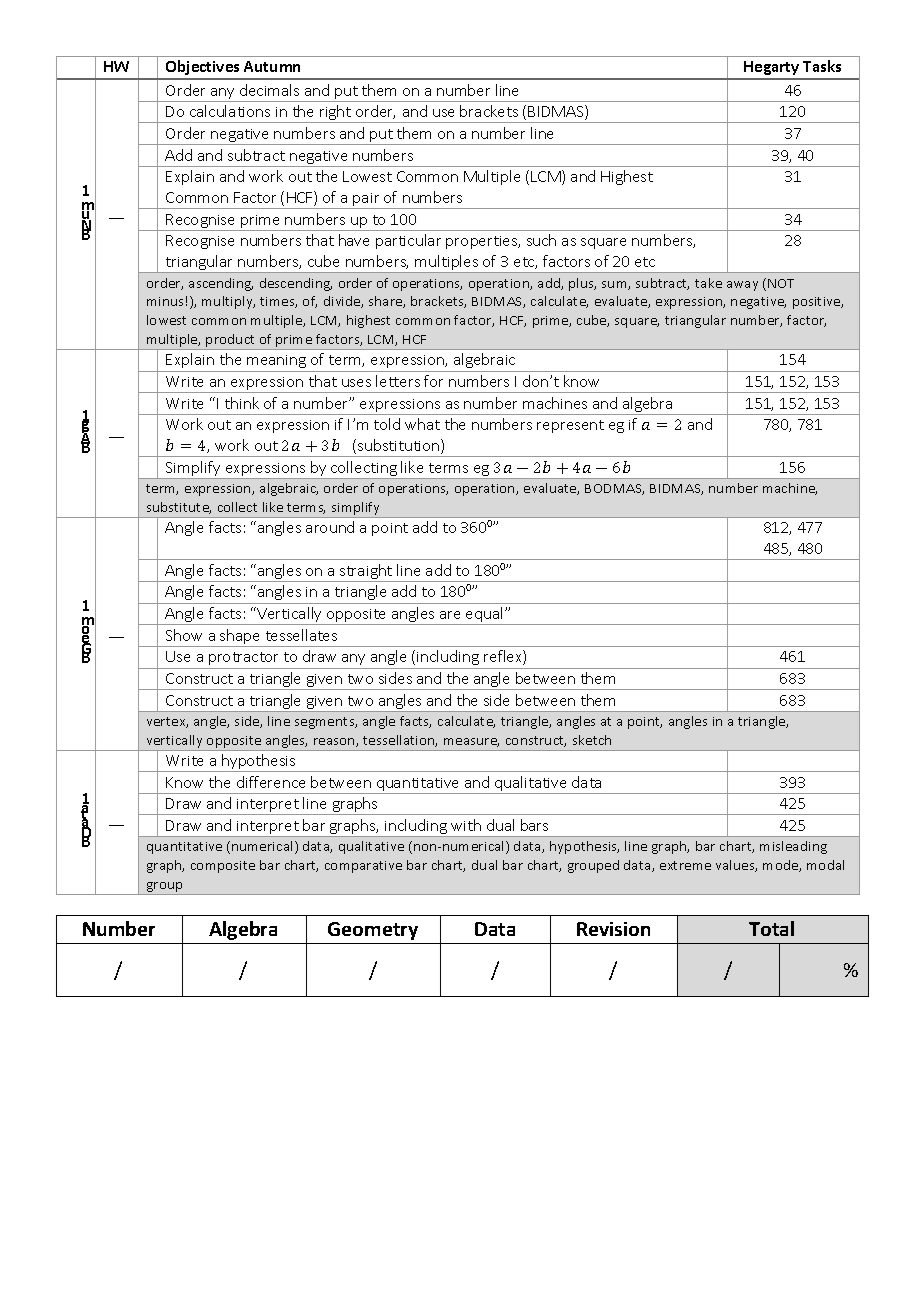 Image resolution: width=924 pixels, height=1308 pixels. What do you see at coordinates (742, 286) in the document?
I see `away` at bounding box center [742, 286].
